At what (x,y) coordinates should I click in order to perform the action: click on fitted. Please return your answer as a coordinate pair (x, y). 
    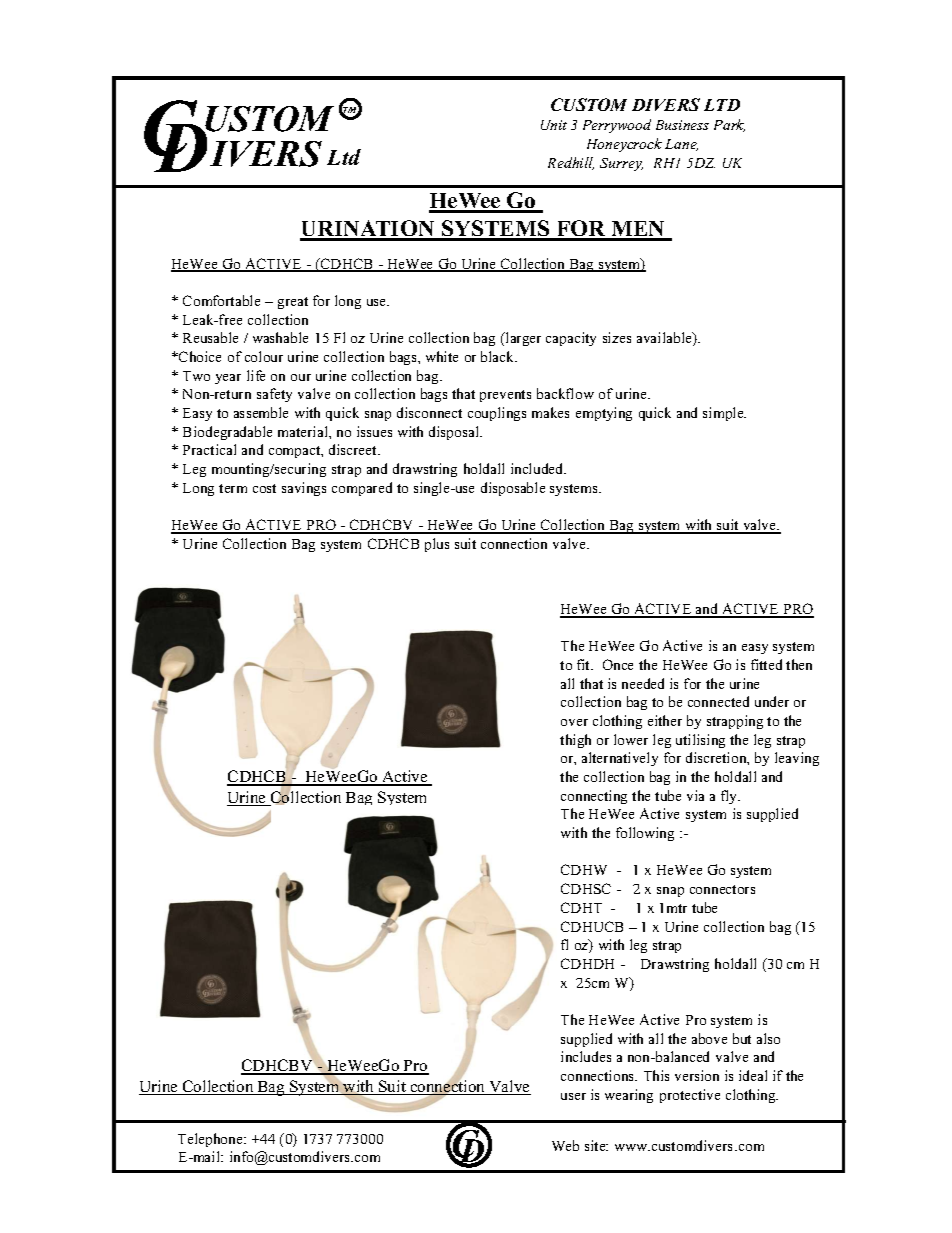
    Looking at the image, I should click on (766, 664).
